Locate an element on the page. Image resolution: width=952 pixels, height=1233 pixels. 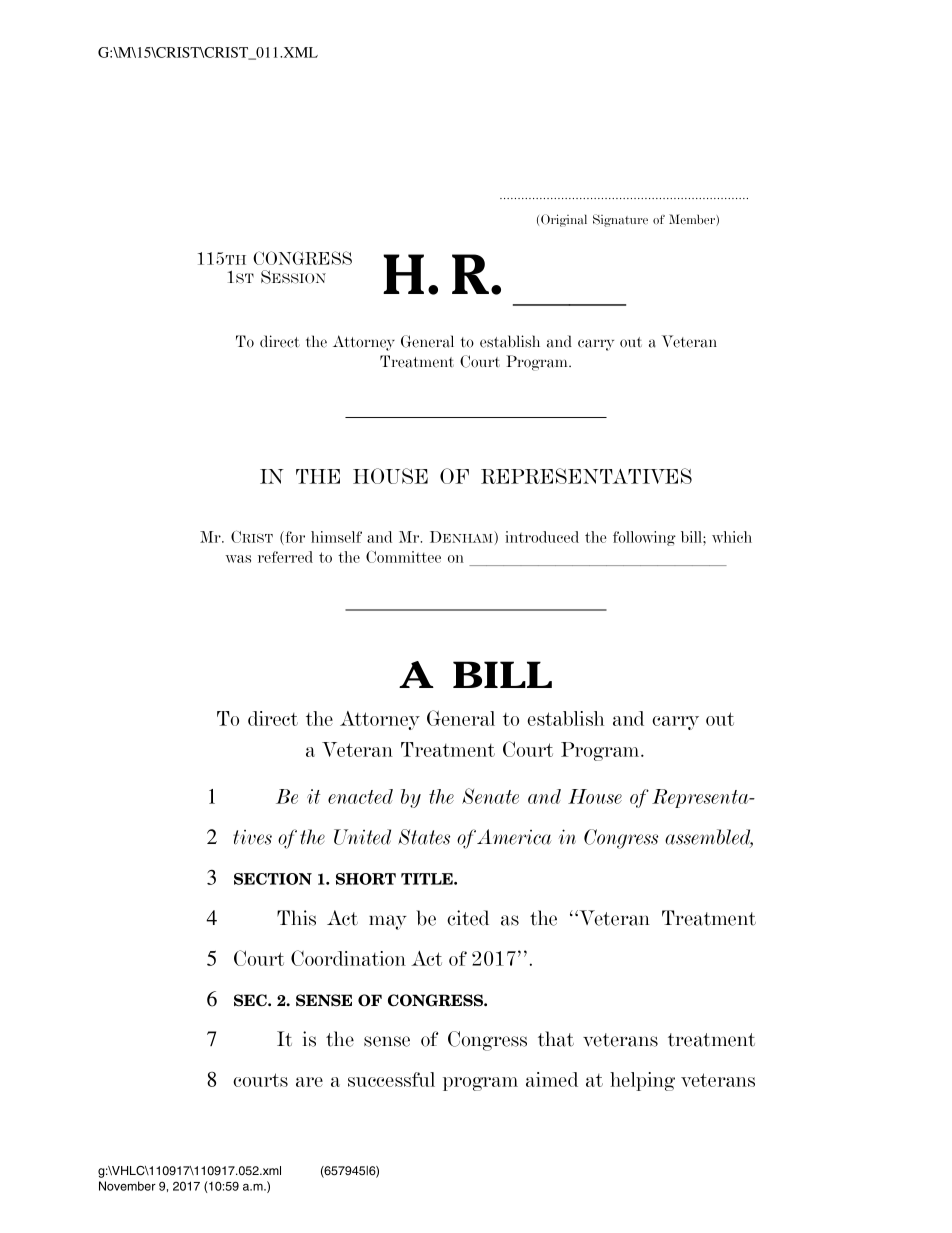
was is located at coordinates (238, 559).
